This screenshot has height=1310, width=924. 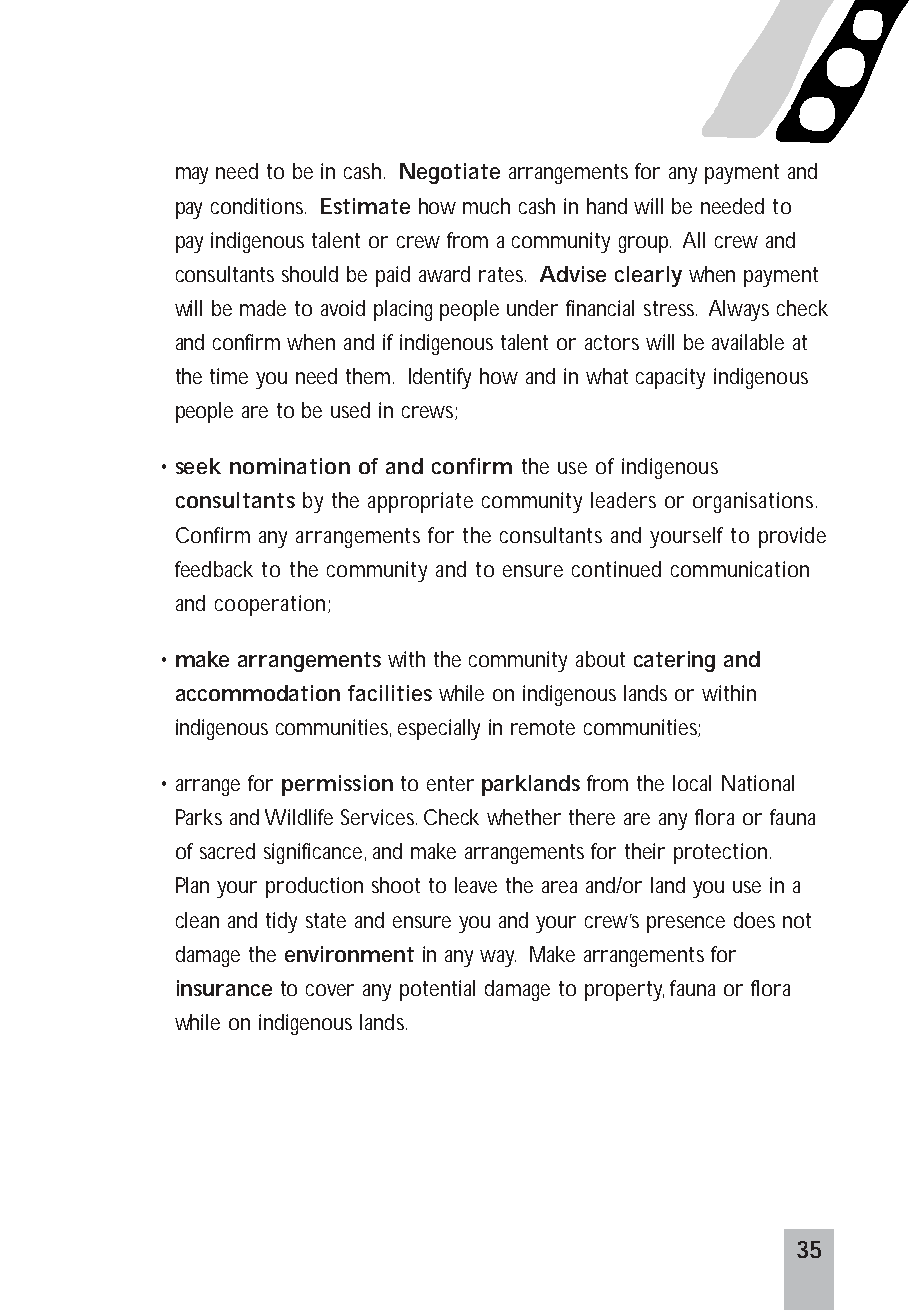 What do you see at coordinates (258, 206) in the screenshot?
I see `conditions` at bounding box center [258, 206].
